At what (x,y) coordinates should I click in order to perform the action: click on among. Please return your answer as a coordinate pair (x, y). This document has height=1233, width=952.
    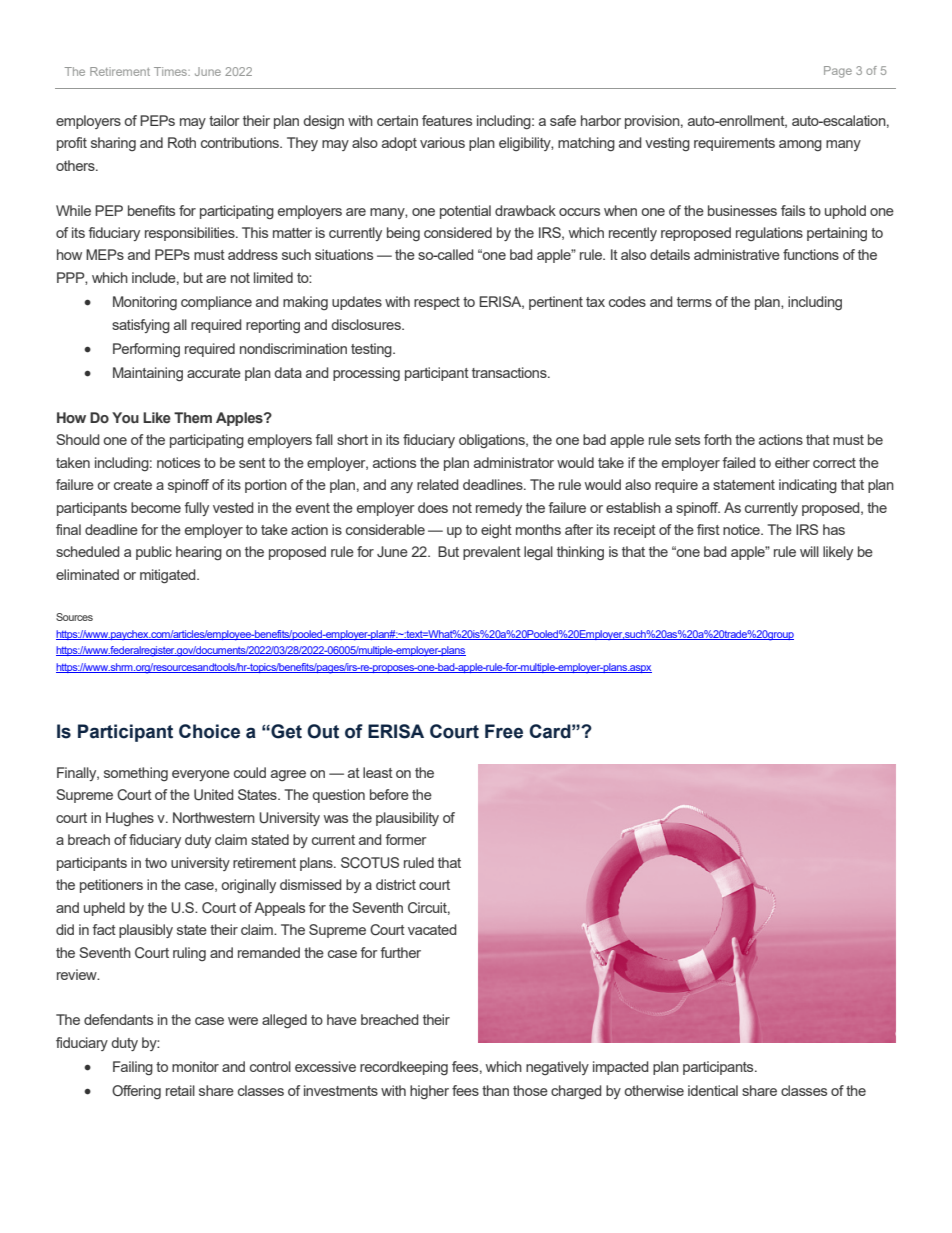
    Looking at the image, I should click on (800, 145).
